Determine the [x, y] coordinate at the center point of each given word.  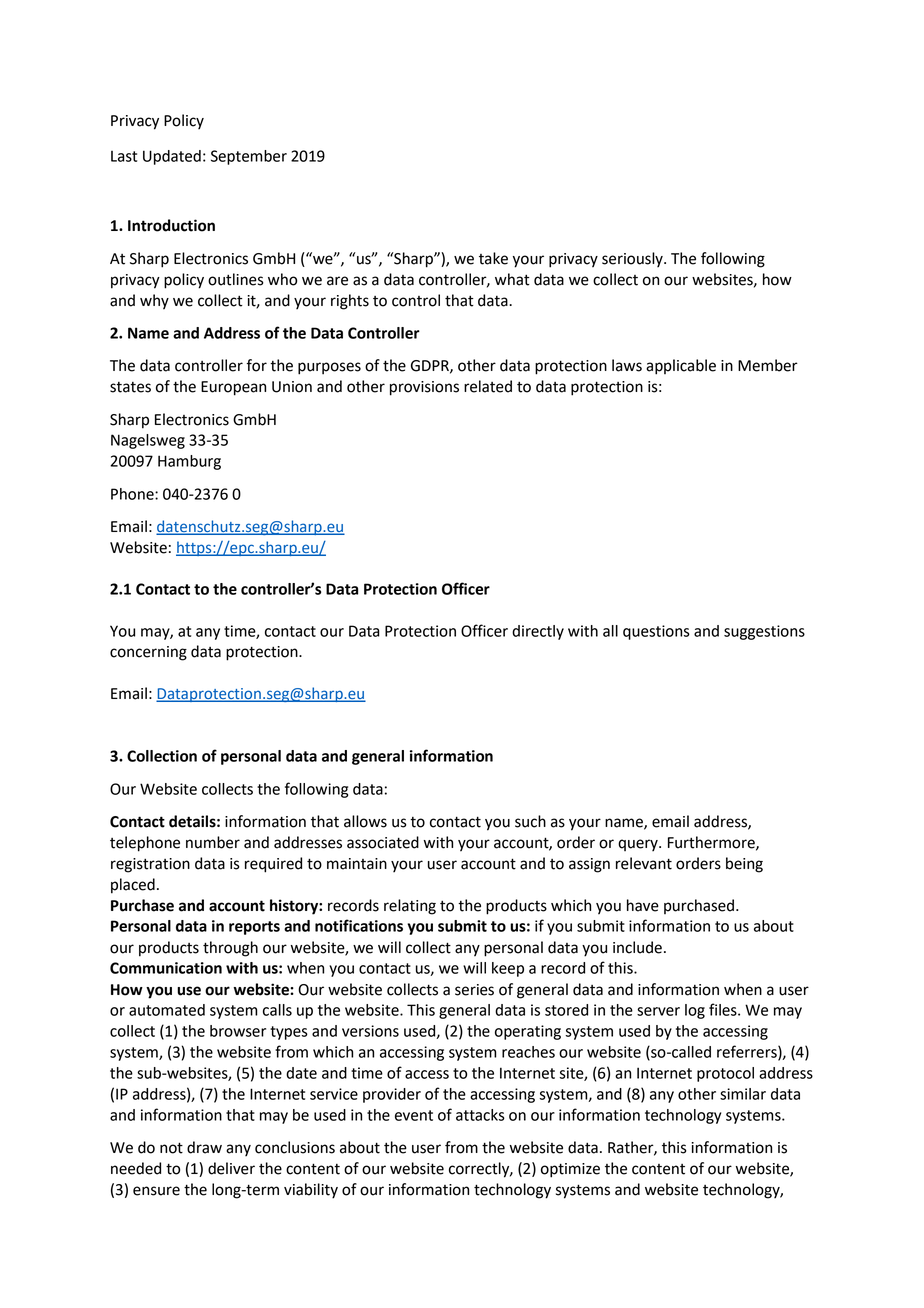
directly [538, 632]
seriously [633, 259]
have [643, 905]
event [414, 1115]
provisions [424, 388]
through [230, 949]
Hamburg [189, 462]
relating [410, 907]
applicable [681, 367]
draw [204, 1147]
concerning [148, 653]
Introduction [171, 225]
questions [656, 632]
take [493, 258]
